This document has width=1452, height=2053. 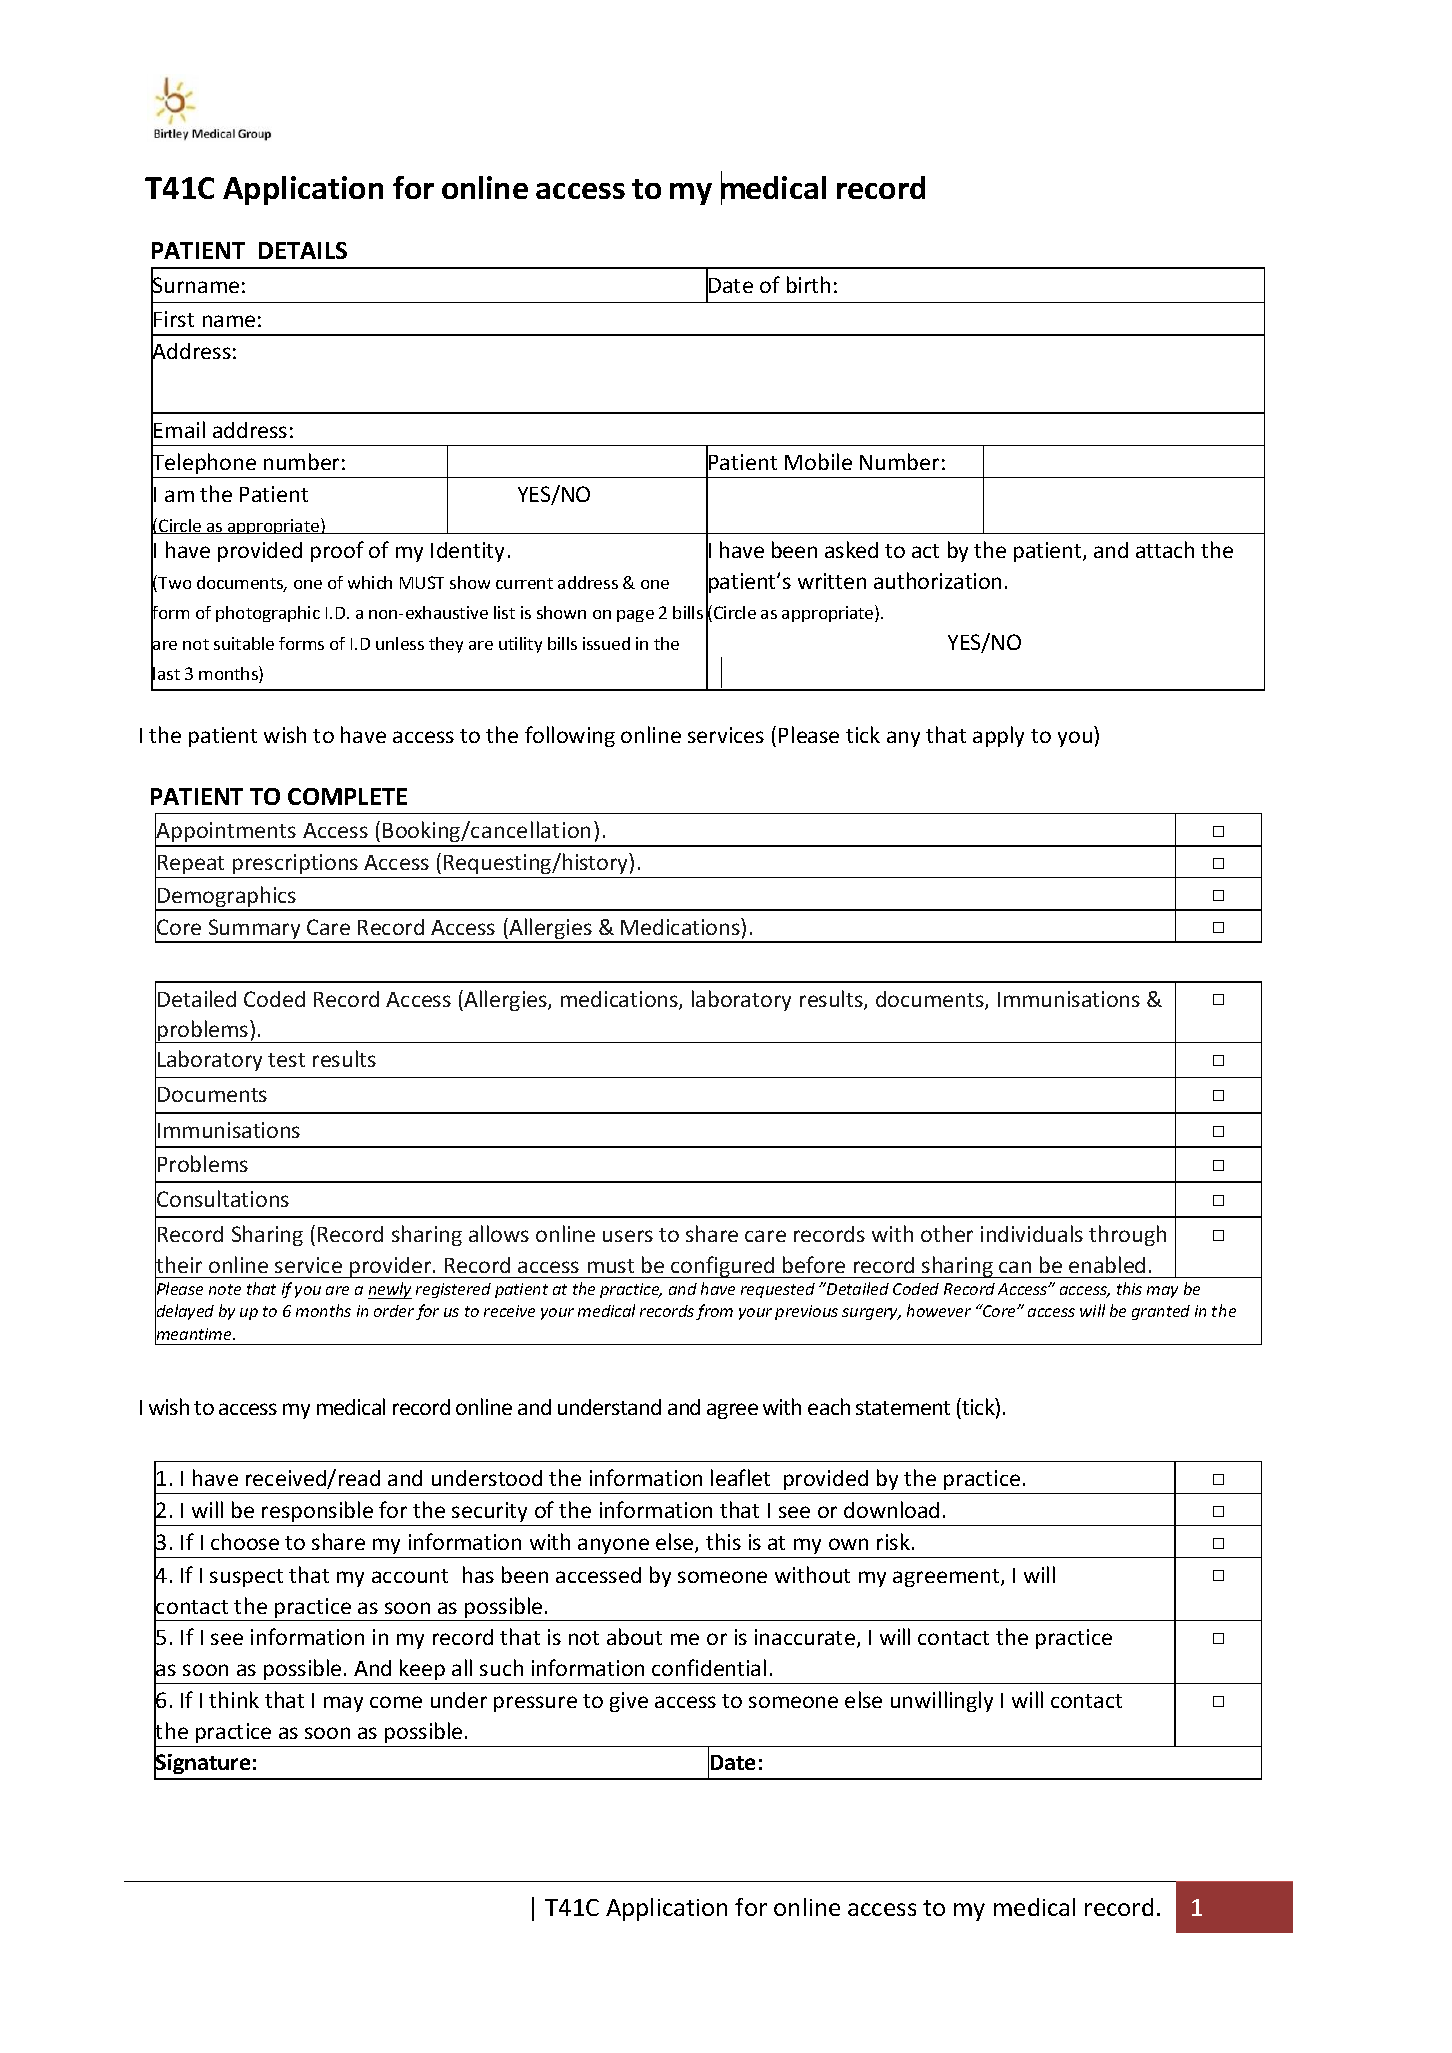 What do you see at coordinates (303, 250) in the document?
I see `DETAILS` at bounding box center [303, 250].
